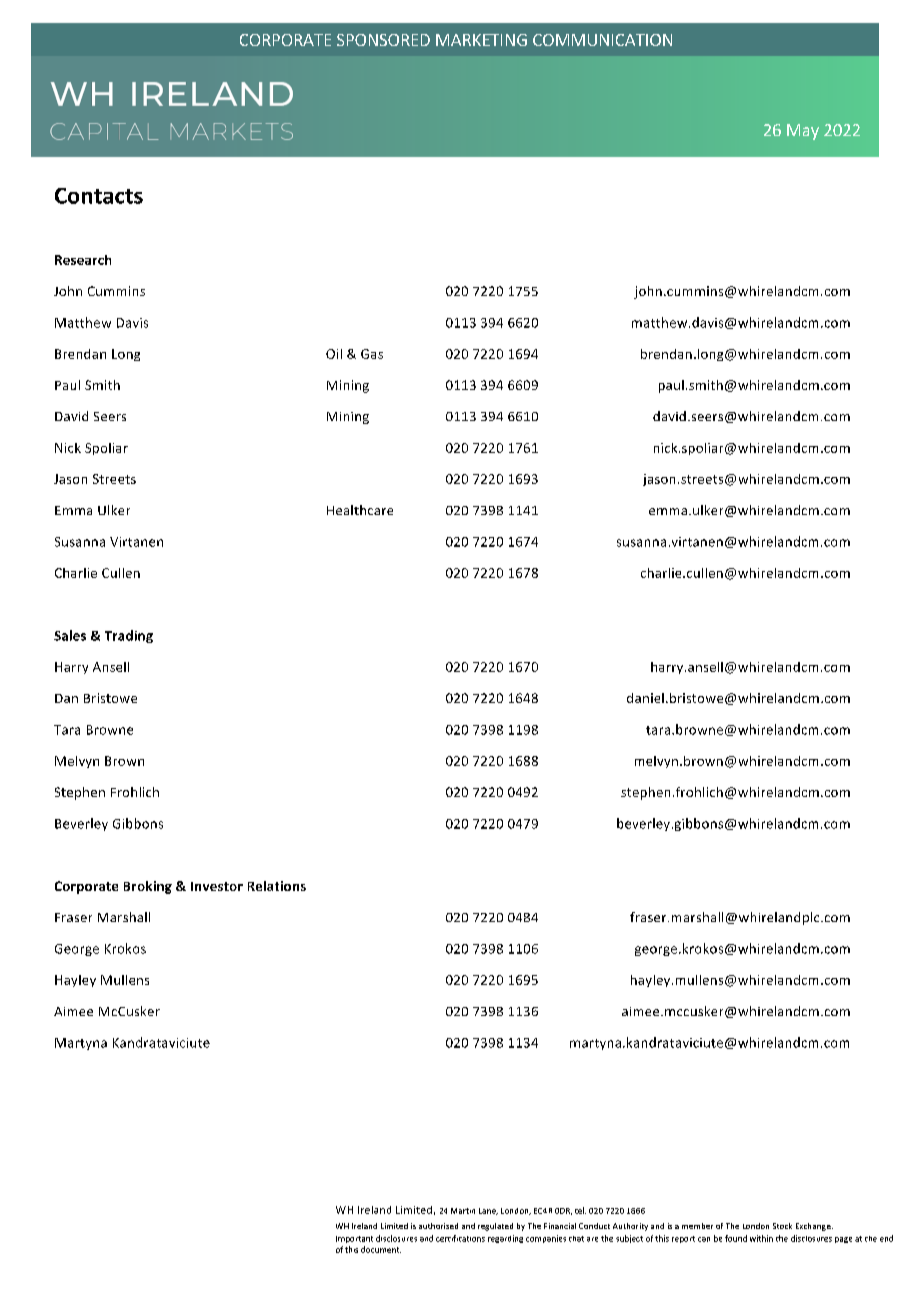  What do you see at coordinates (129, 636) in the screenshot?
I see `Trading` at bounding box center [129, 636].
